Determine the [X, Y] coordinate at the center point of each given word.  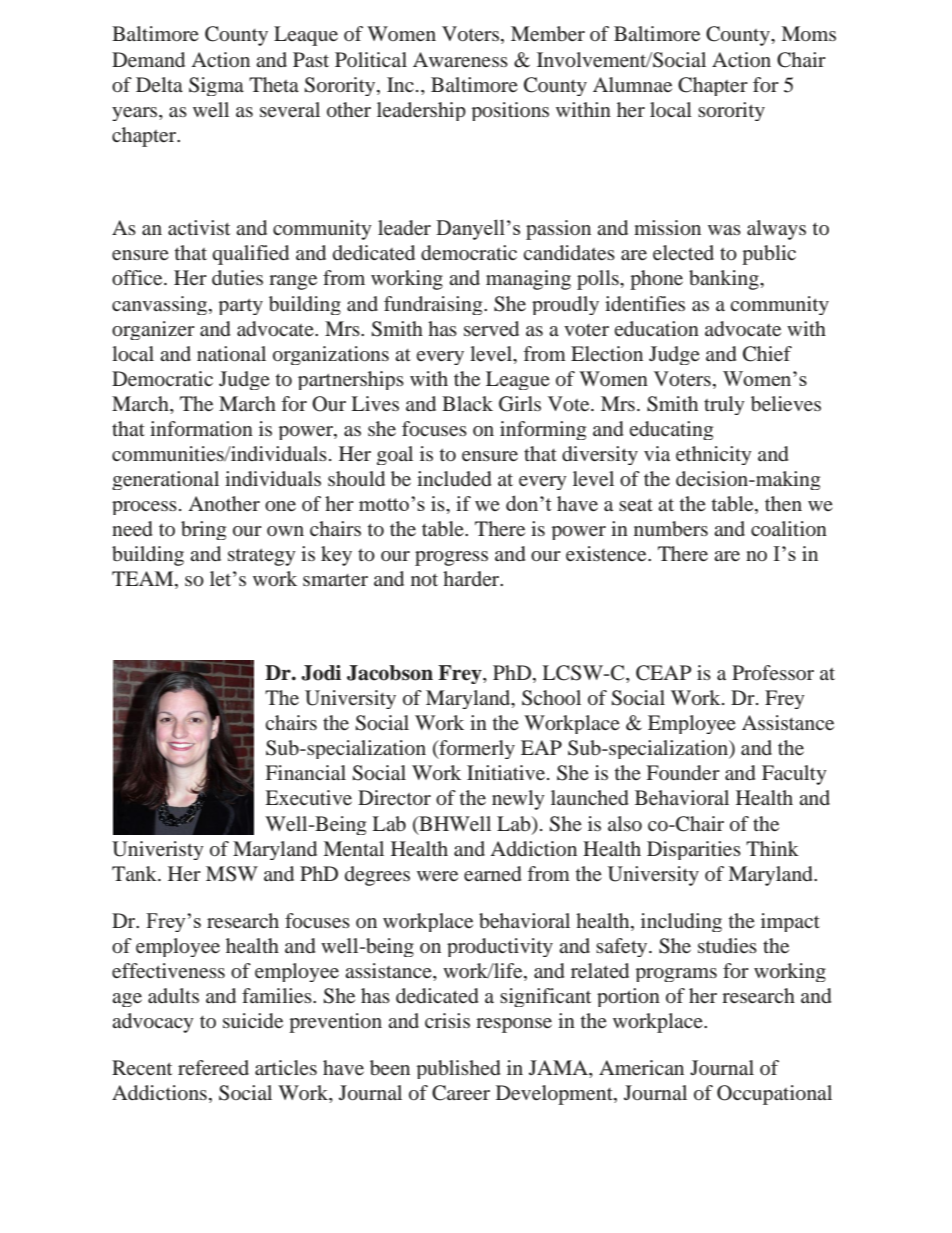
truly [724, 405]
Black [467, 403]
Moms [808, 33]
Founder [683, 772]
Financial [306, 772]
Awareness [460, 59]
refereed [213, 1067]
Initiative [507, 772]
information [201, 428]
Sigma [216, 86]
